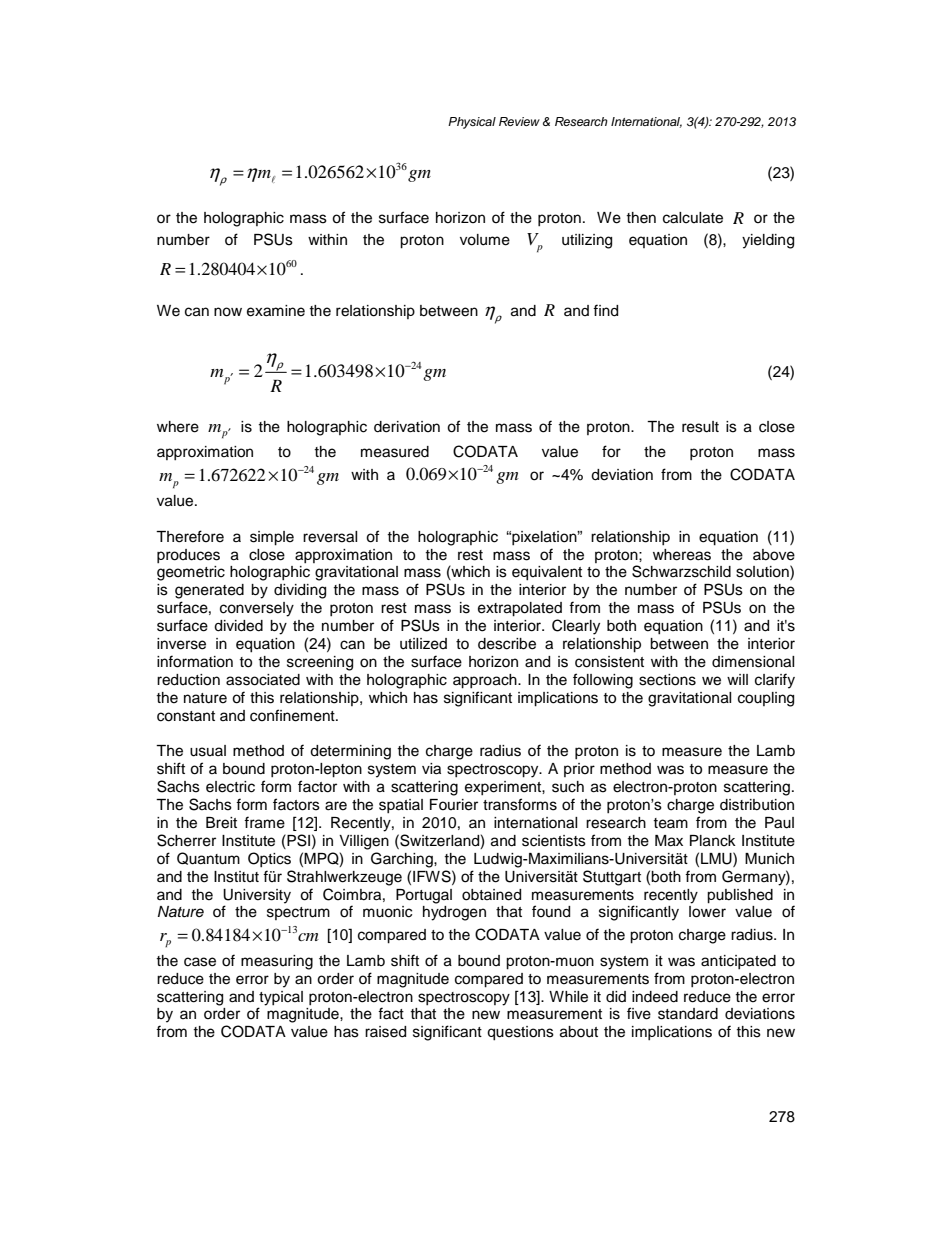 The height and width of the screenshot is (1233, 952). Describe the element at coordinates (520, 609) in the screenshot. I see `extrapolated` at that location.
